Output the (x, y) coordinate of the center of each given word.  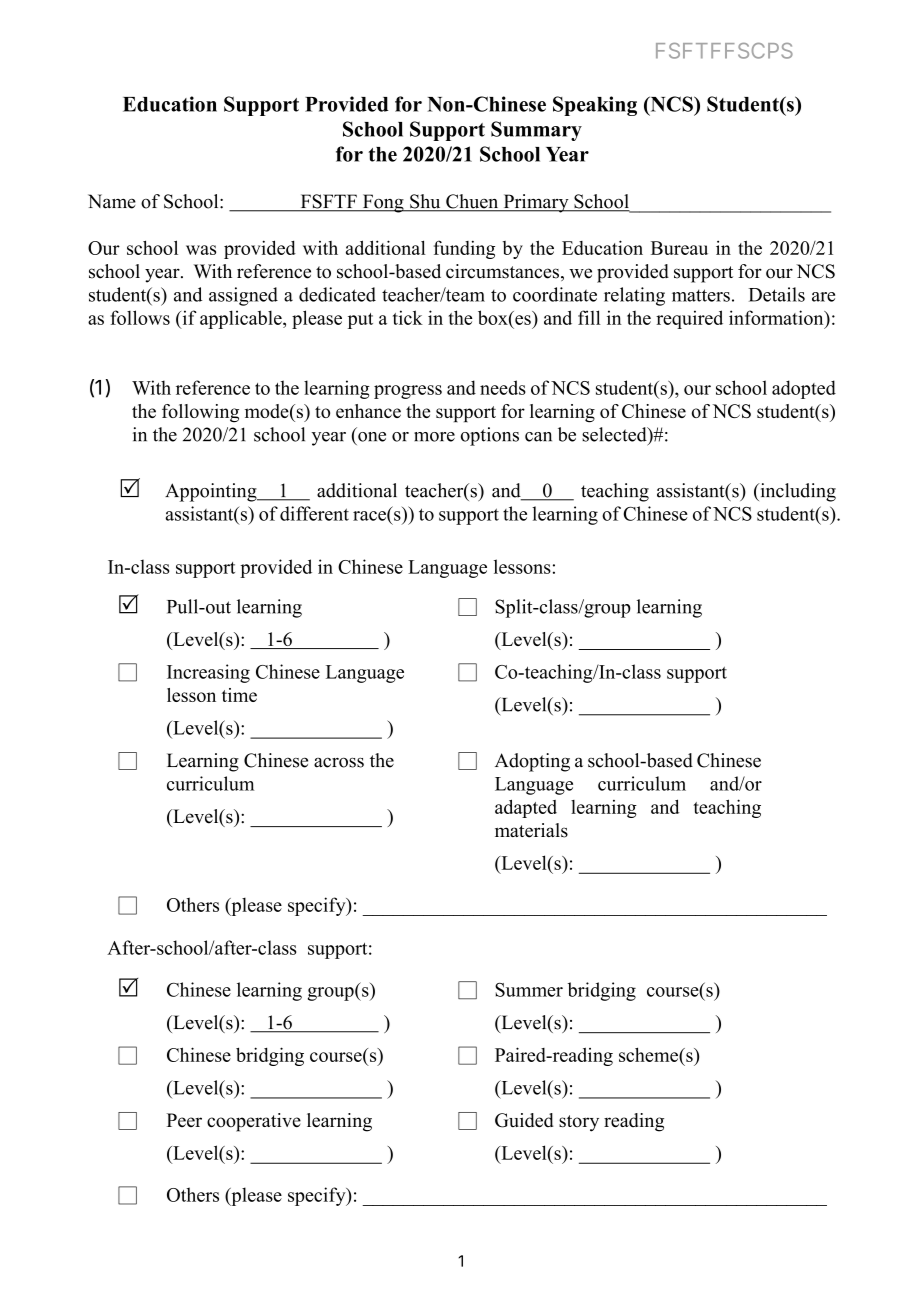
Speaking (595, 106)
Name (112, 201)
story (579, 1123)
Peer (184, 1120)
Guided (524, 1120)
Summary (536, 131)
